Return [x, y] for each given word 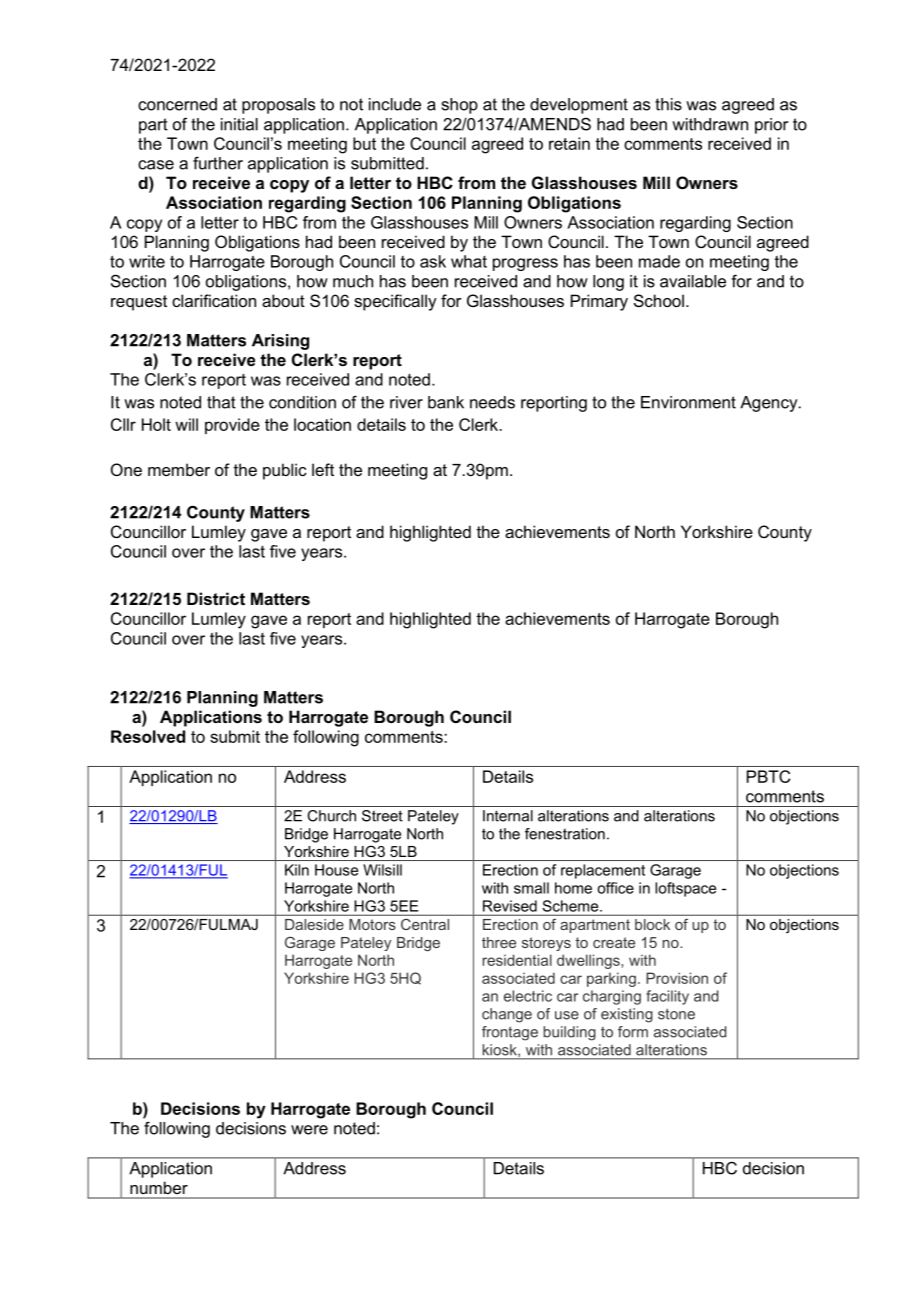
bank [446, 402]
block [652, 924]
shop [460, 106]
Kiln [297, 870]
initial [239, 124]
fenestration [565, 834]
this [668, 104]
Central [425, 924]
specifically [395, 302]
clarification [214, 300]
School [659, 300]
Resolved [148, 736]
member [179, 469]
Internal [508, 816]
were [309, 1130]
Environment [688, 402]
